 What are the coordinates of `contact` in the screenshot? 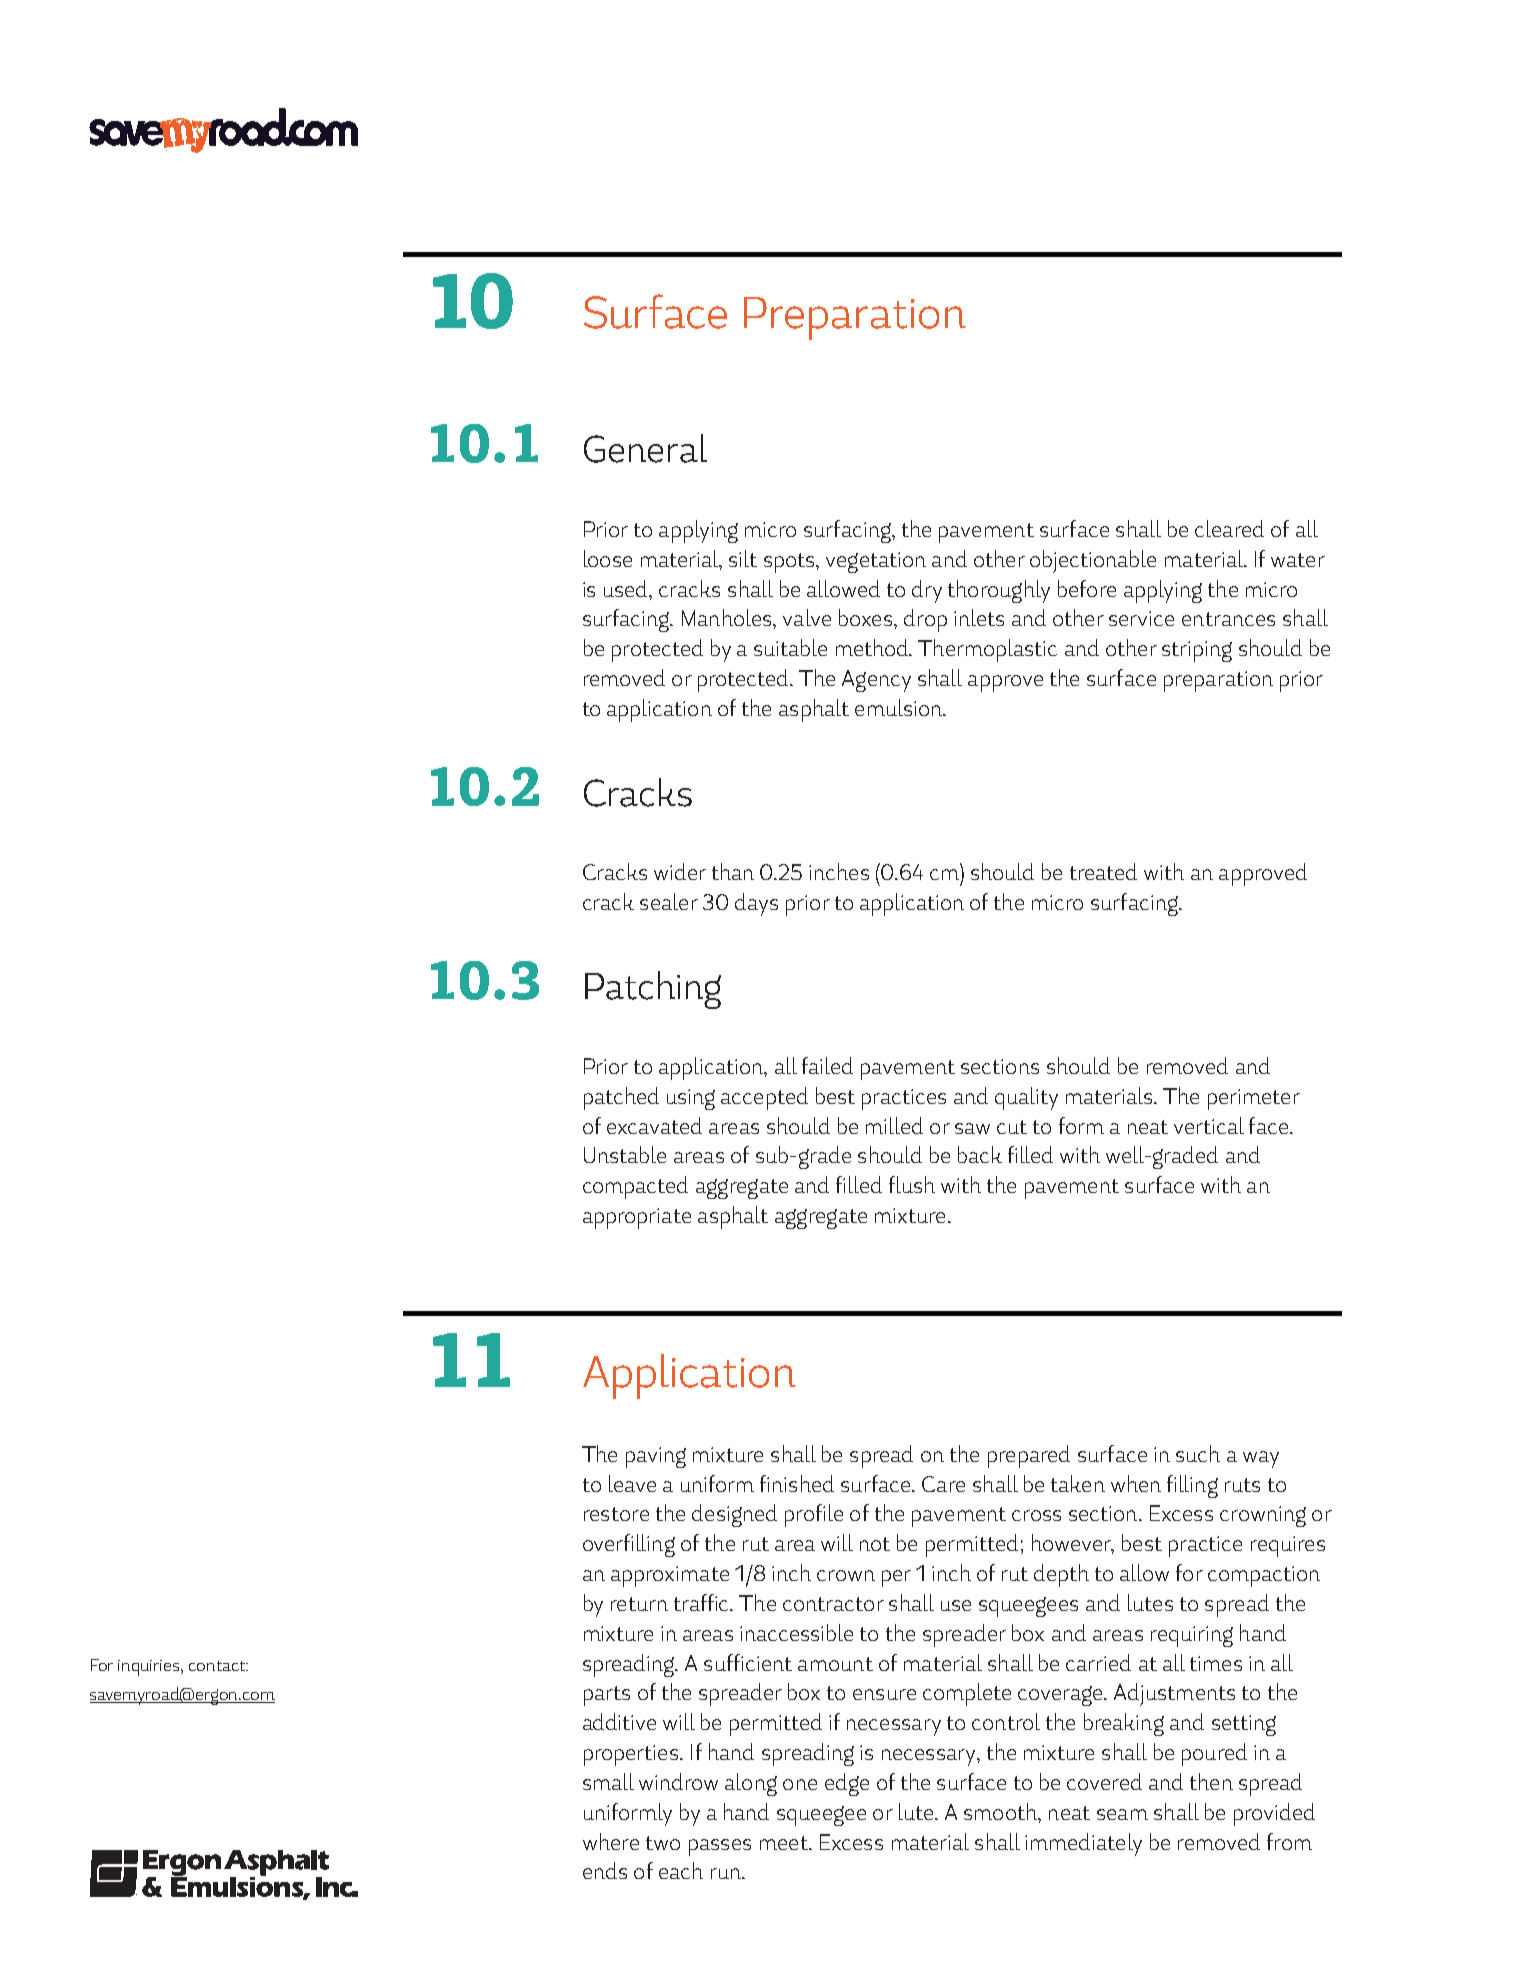 It's located at (218, 1666).
